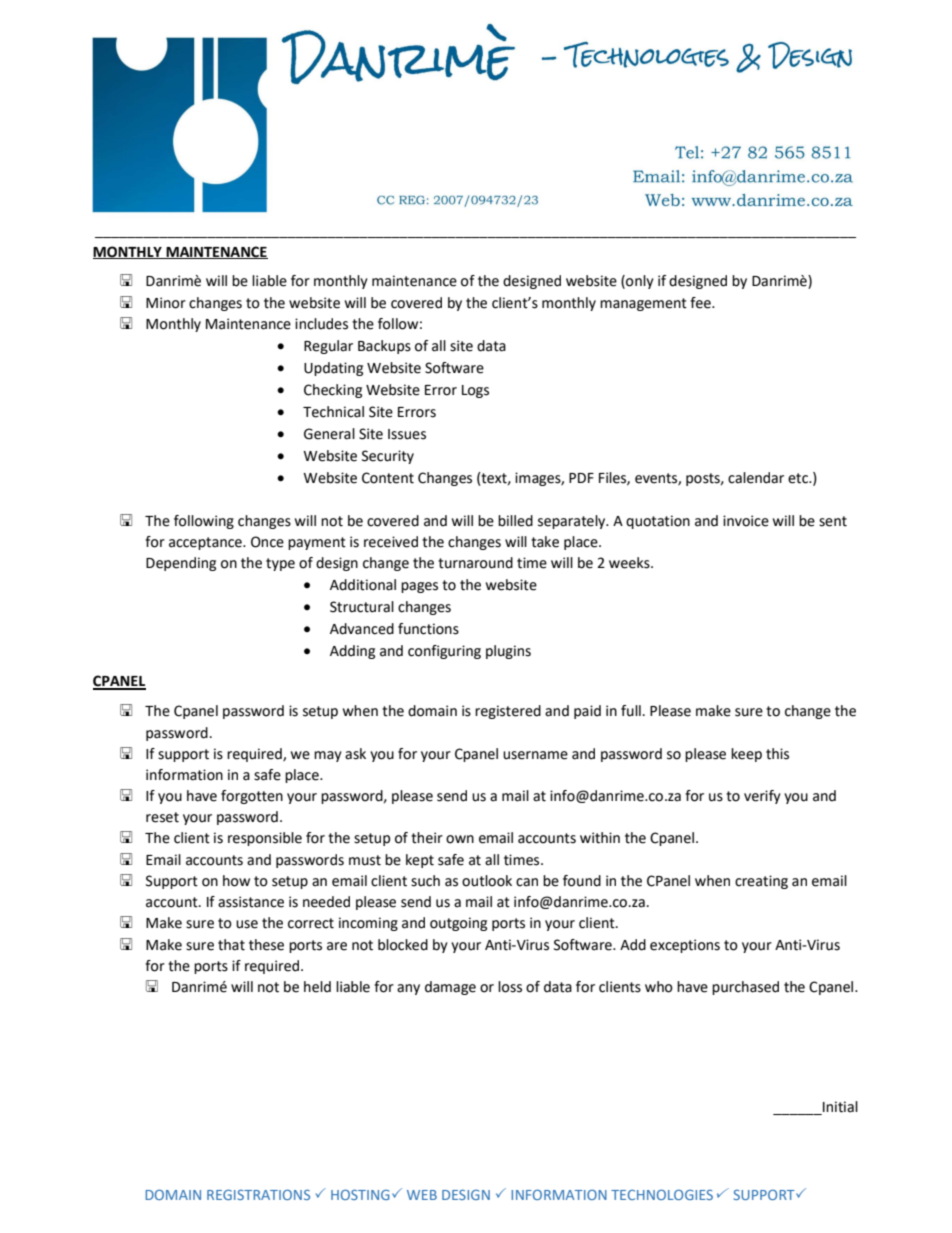 Image resolution: width=952 pixels, height=1233 pixels. I want to click on REGISTRATIONS, so click(258, 1194).
